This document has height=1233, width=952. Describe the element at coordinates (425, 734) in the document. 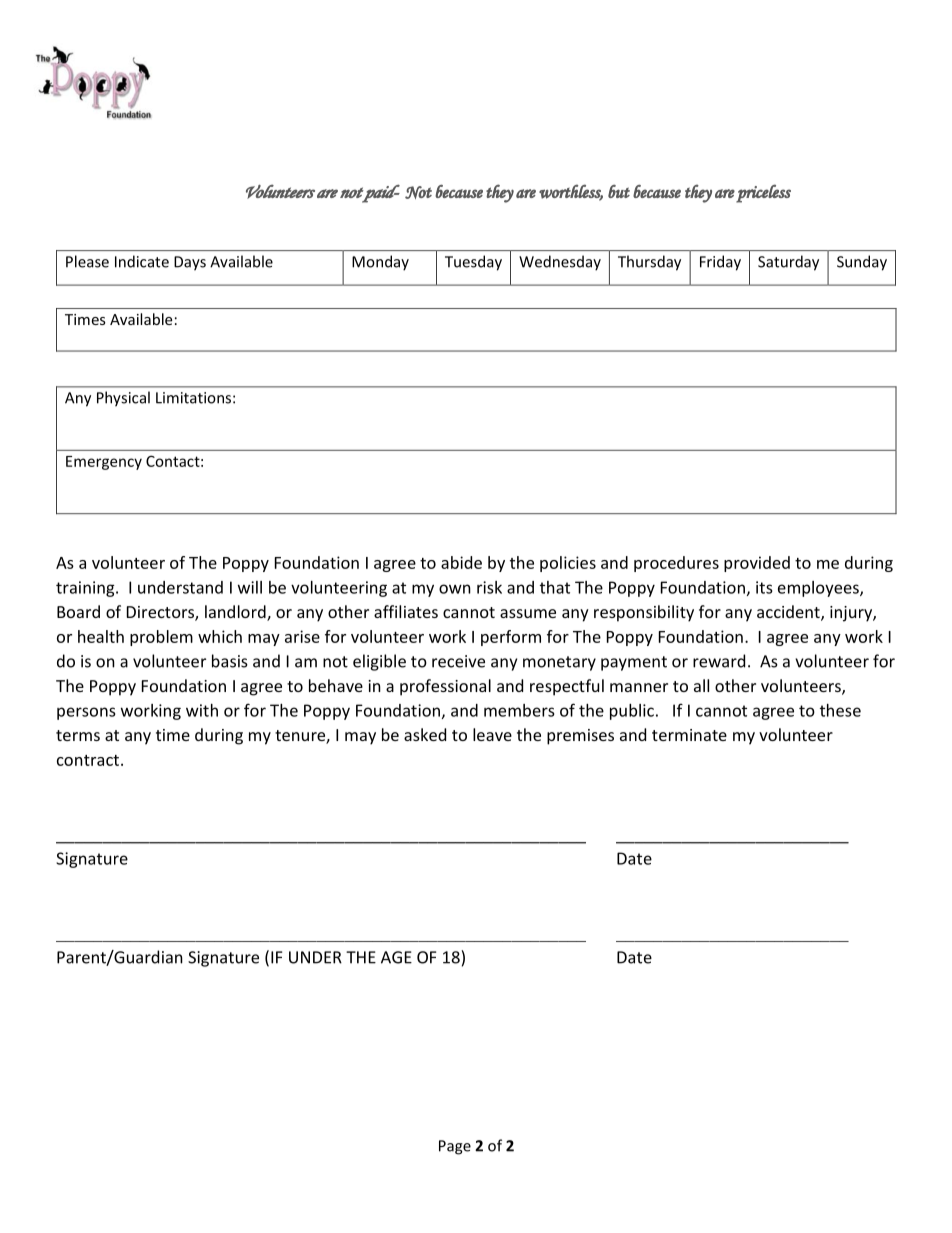

I see `asked` at that location.
